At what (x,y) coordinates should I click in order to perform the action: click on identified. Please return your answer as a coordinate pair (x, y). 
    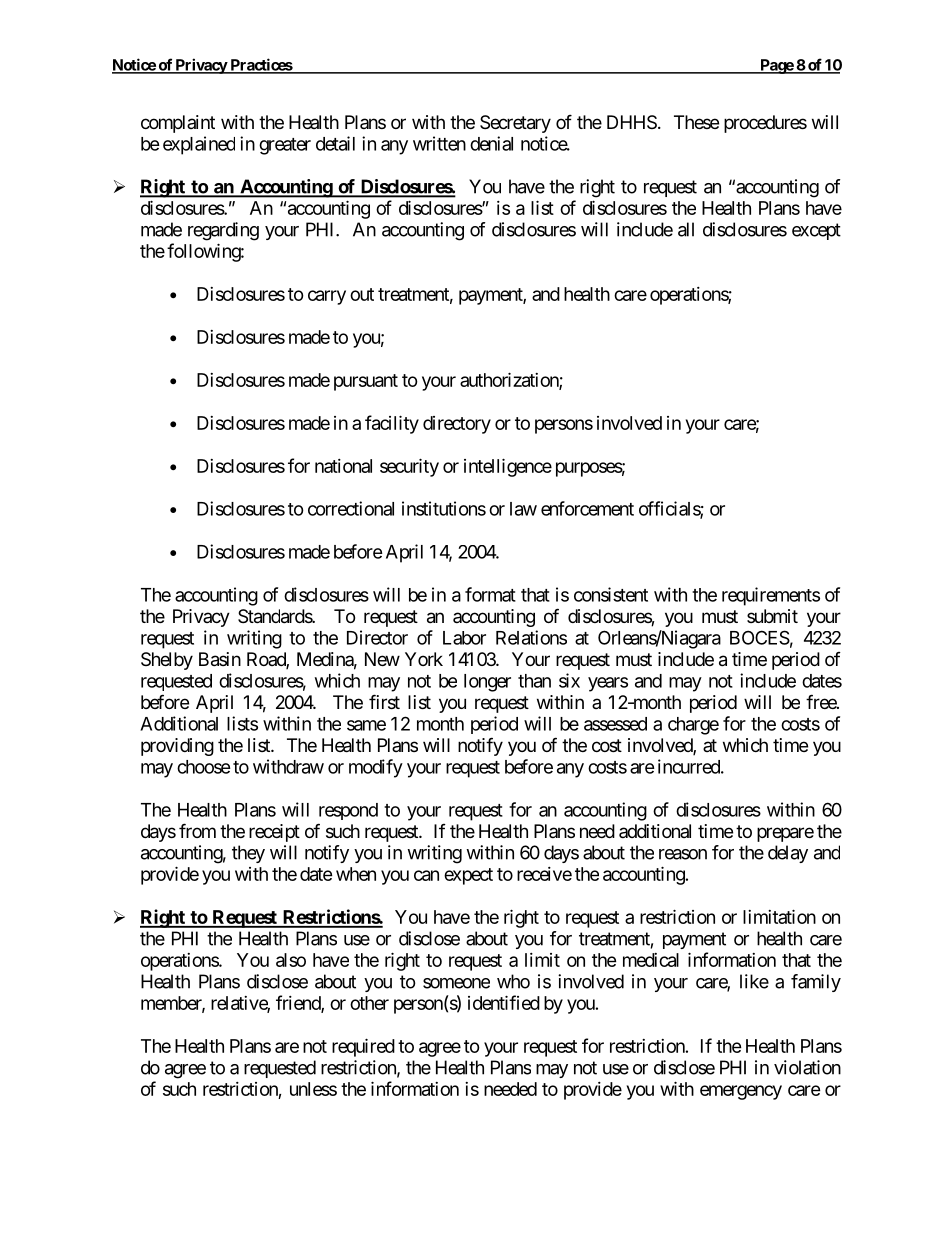
    Looking at the image, I should click on (504, 1002).
